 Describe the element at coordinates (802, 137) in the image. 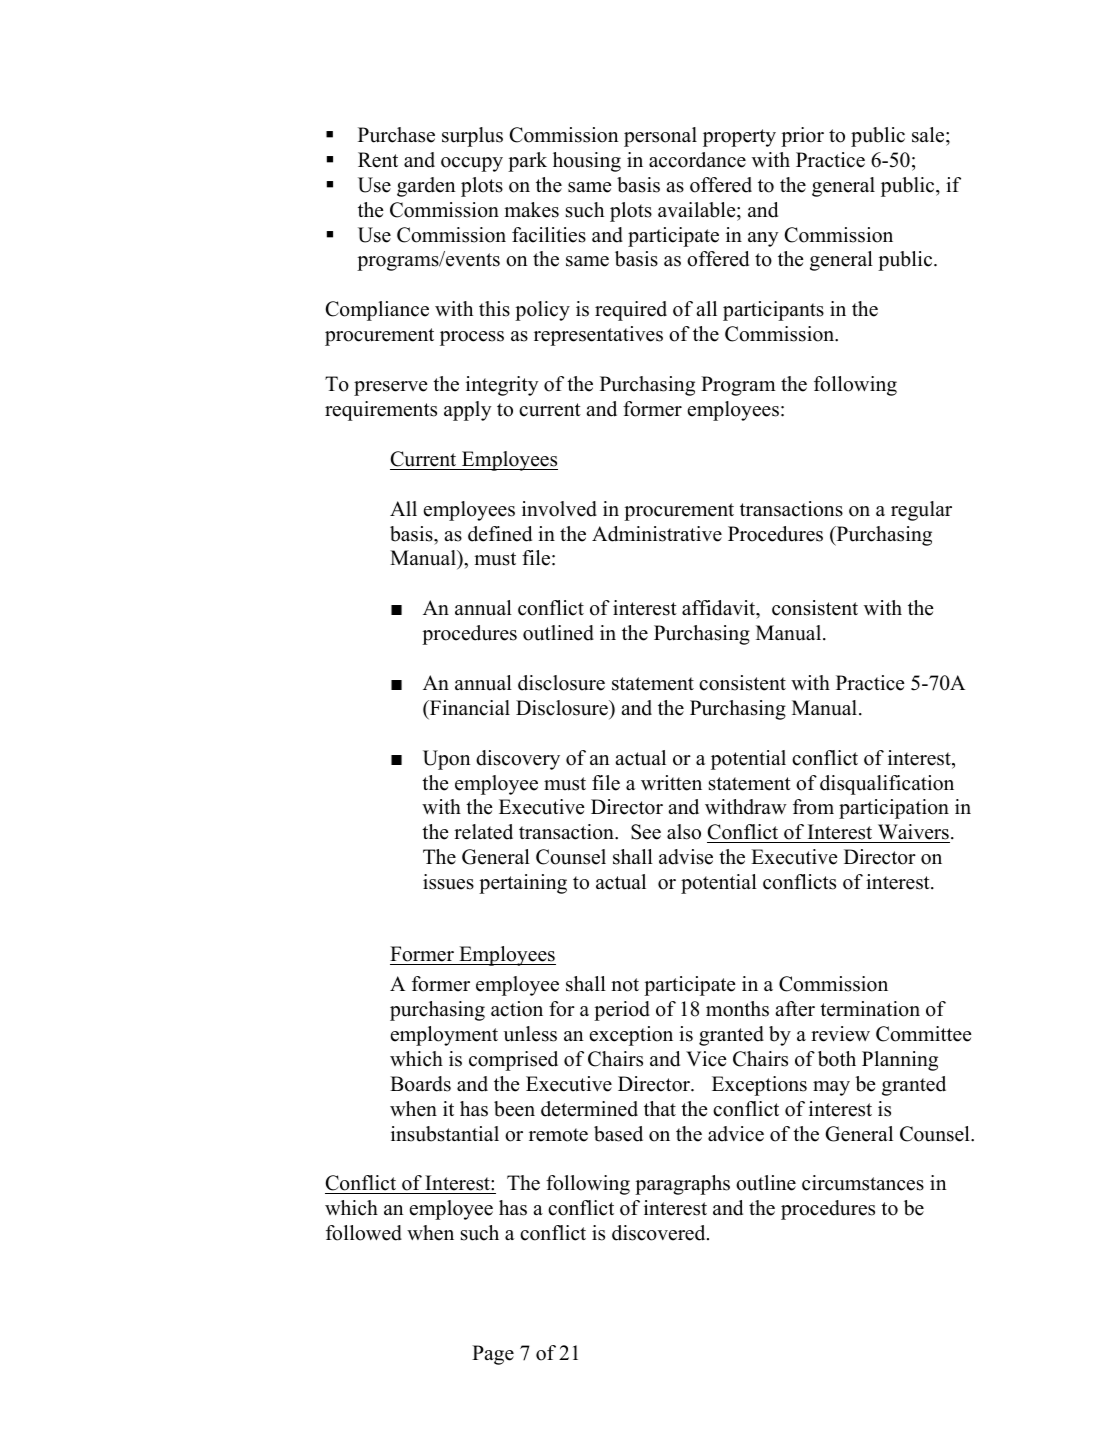

I see `prior` at that location.
